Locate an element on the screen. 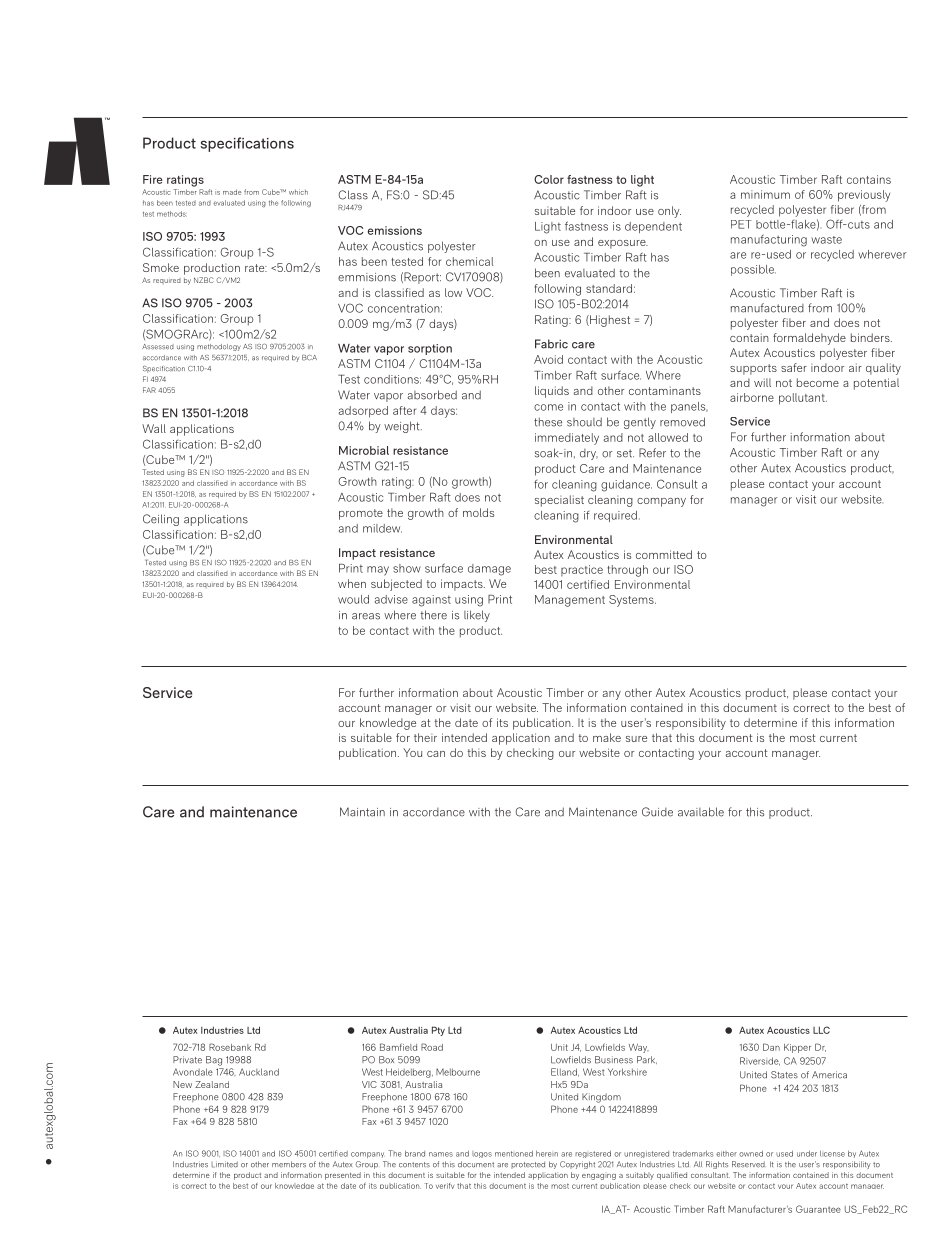 The height and width of the screenshot is (1233, 952). make is located at coordinates (607, 737).
